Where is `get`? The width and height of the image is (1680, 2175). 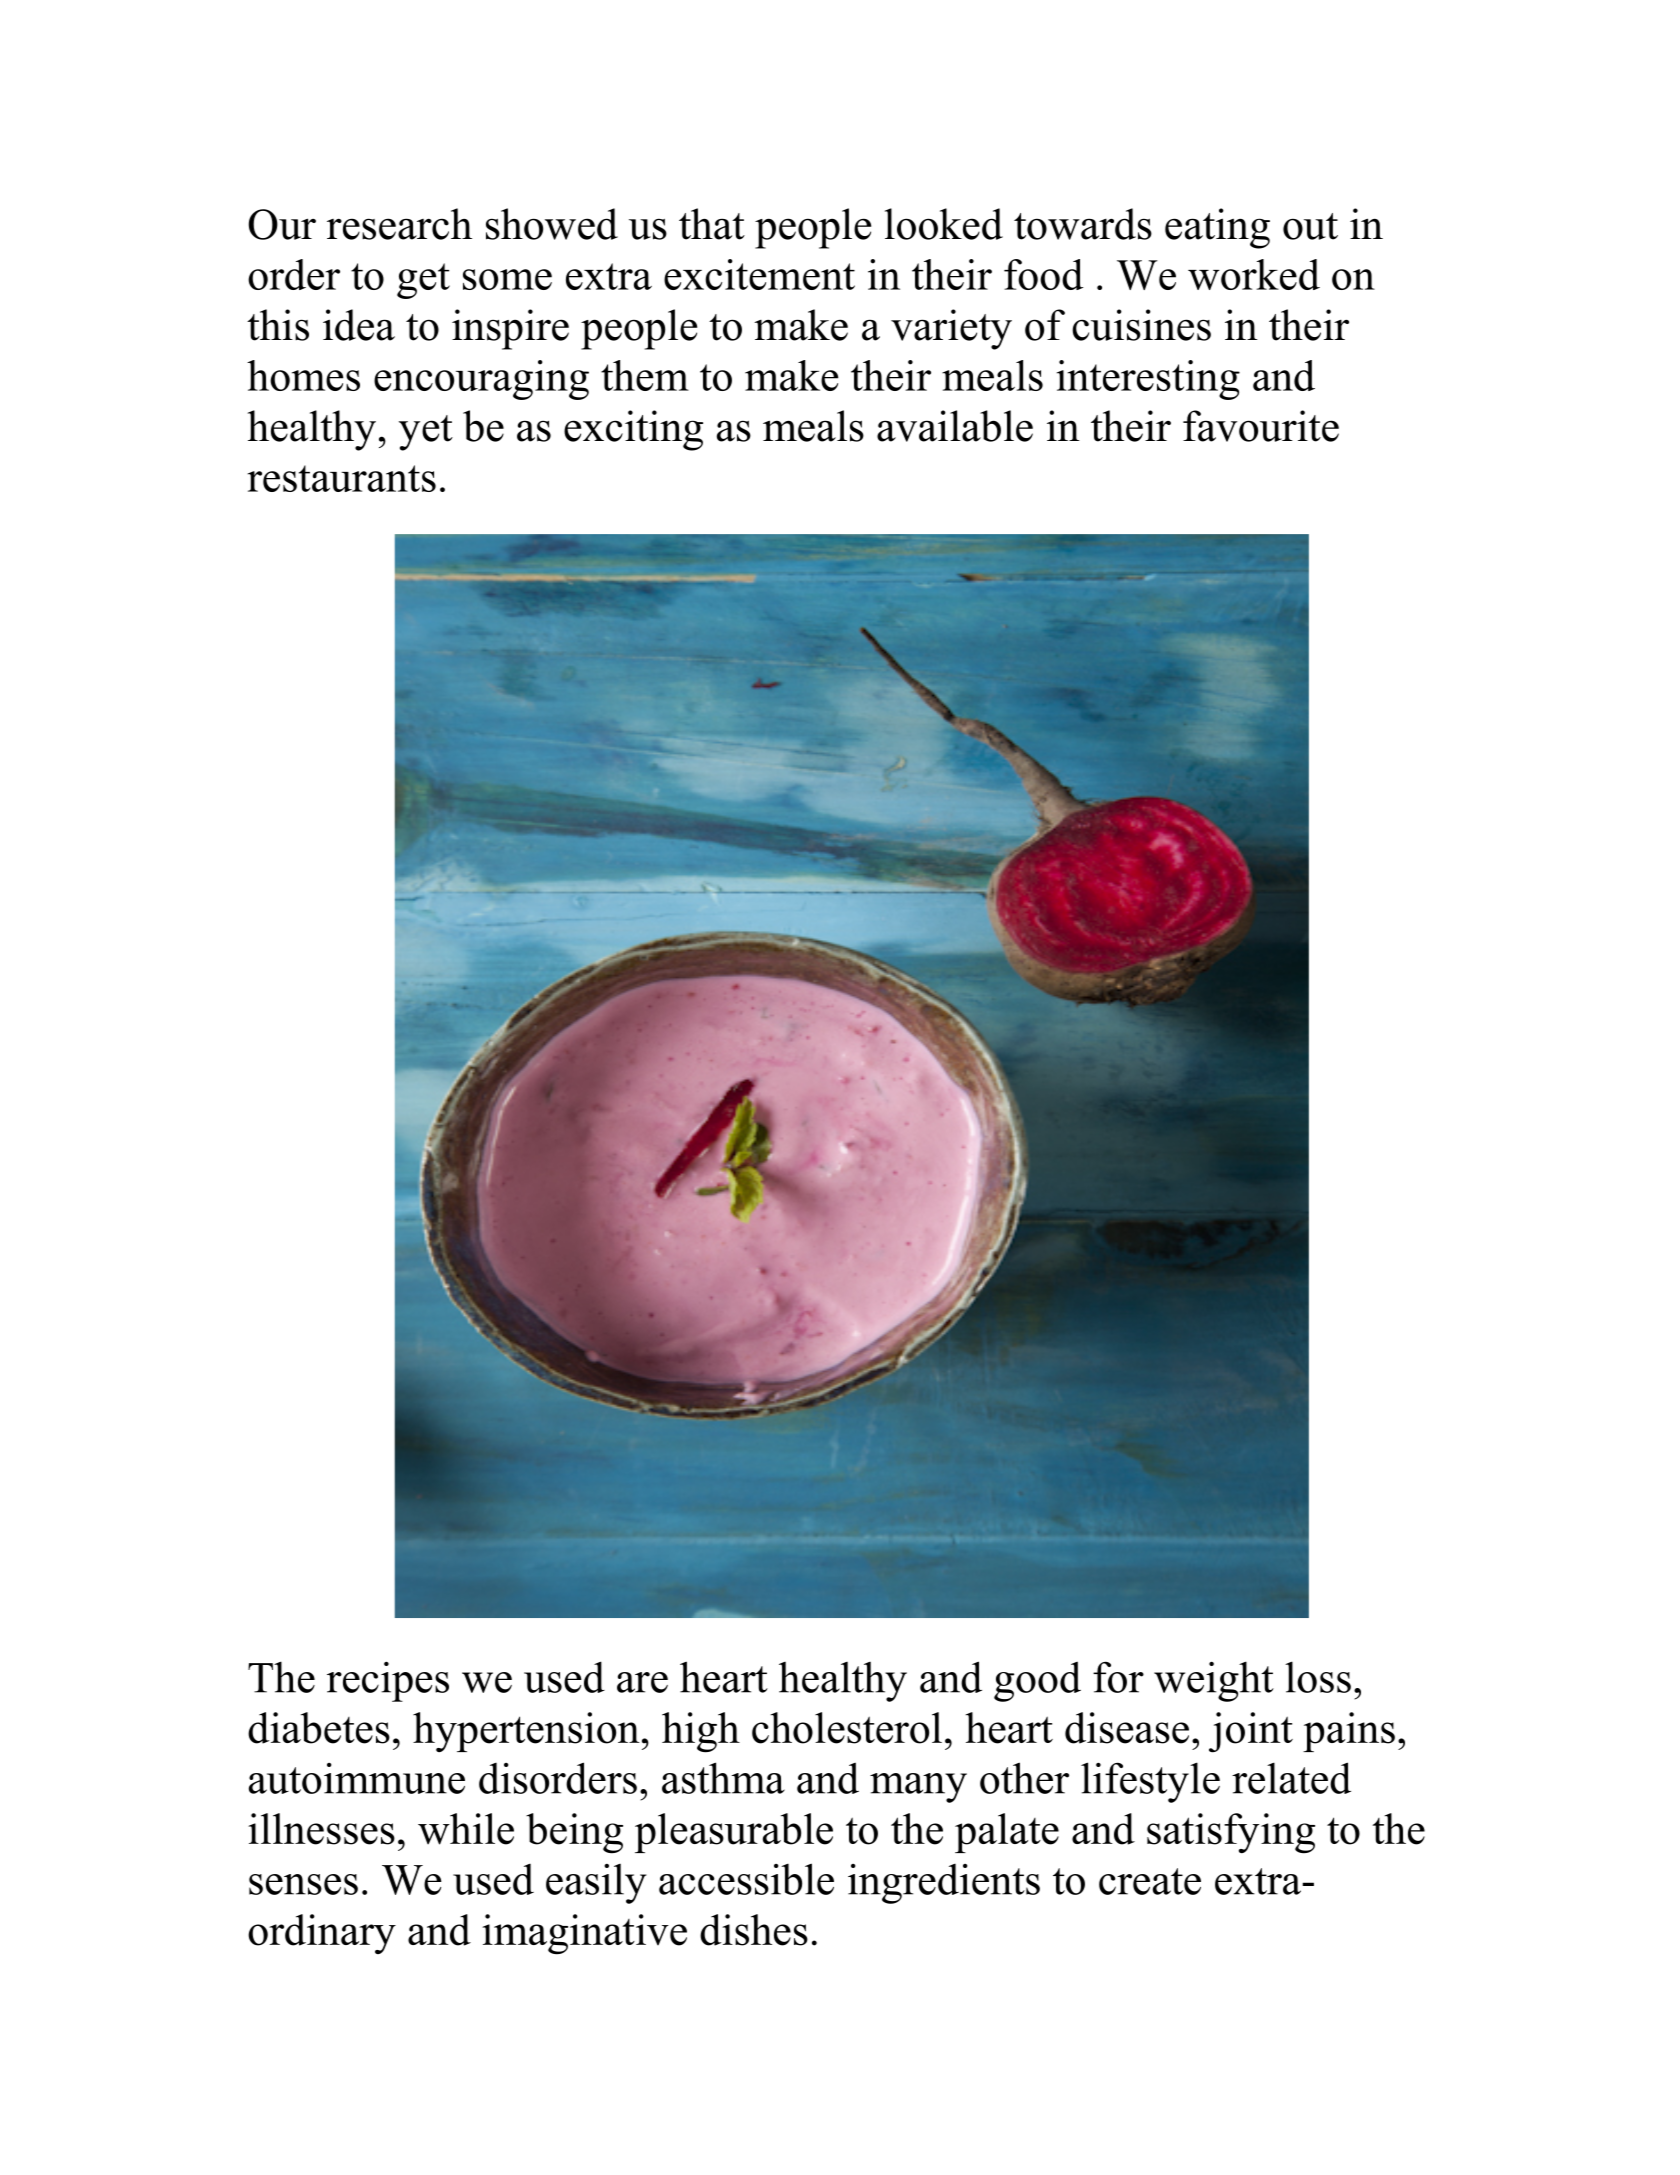
get is located at coordinates (423, 281).
